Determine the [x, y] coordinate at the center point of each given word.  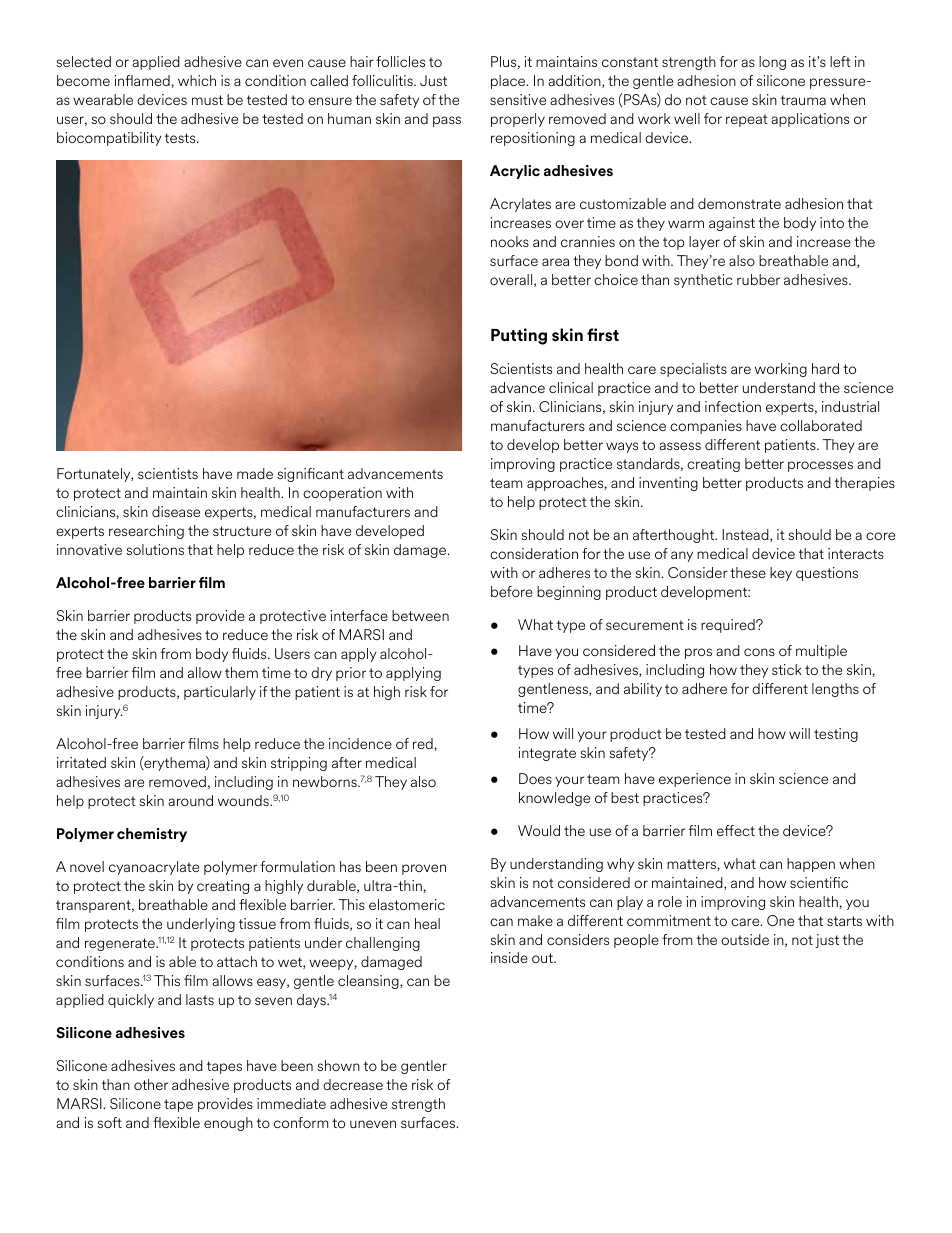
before [512, 591]
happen [811, 865]
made [255, 473]
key [781, 574]
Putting [519, 336]
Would [539, 830]
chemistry [152, 835]
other [151, 1084]
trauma [803, 100]
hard [825, 368]
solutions [155, 549]
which [197, 80]
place [509, 82]
